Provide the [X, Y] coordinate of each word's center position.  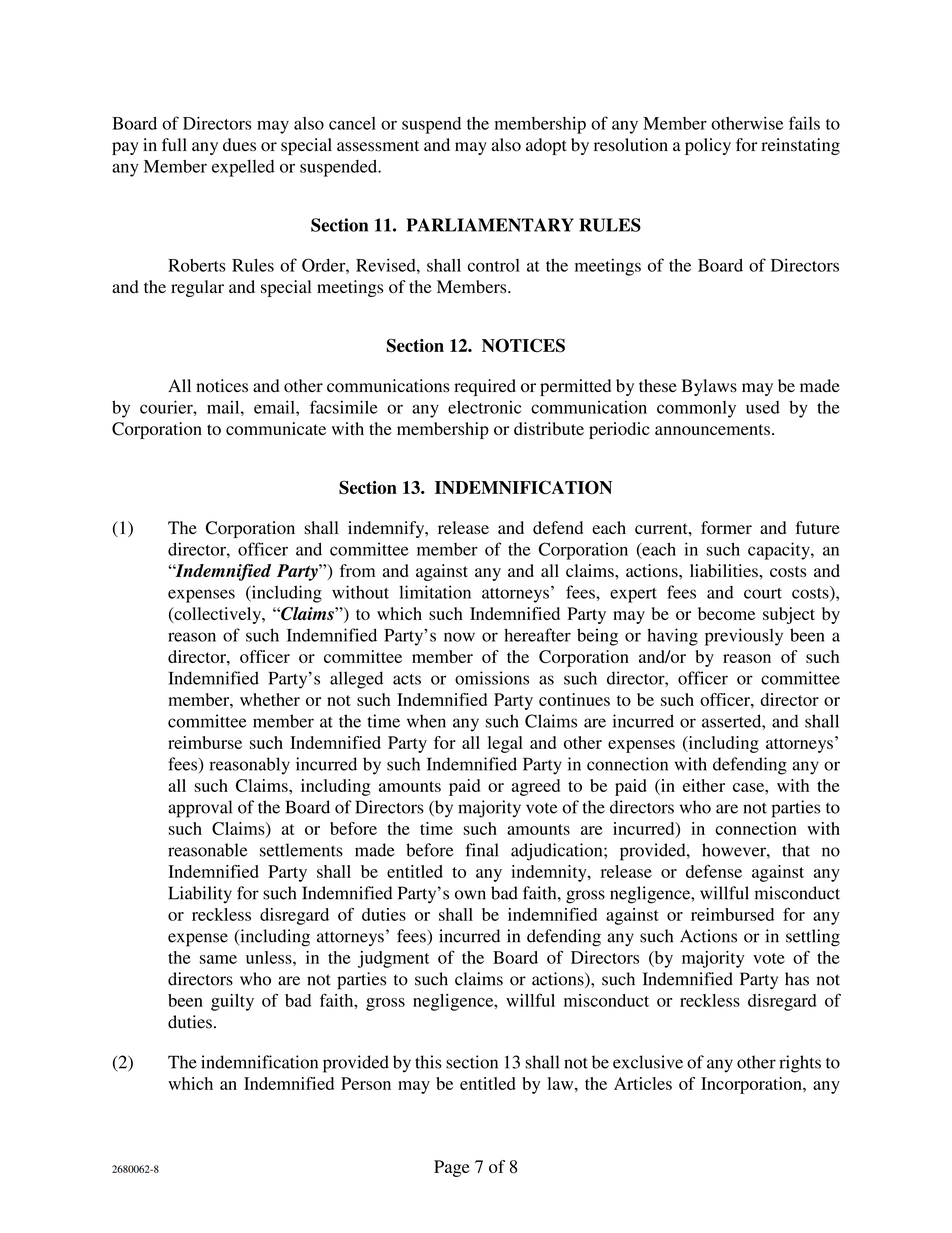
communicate [276, 428]
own [470, 895]
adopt [546, 146]
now [459, 637]
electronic [484, 407]
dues [239, 145]
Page [452, 1168]
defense [714, 871]
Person [366, 1083]
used [763, 407]
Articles [643, 1083]
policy [708, 146]
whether [270, 699]
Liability [200, 894]
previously [744, 637]
